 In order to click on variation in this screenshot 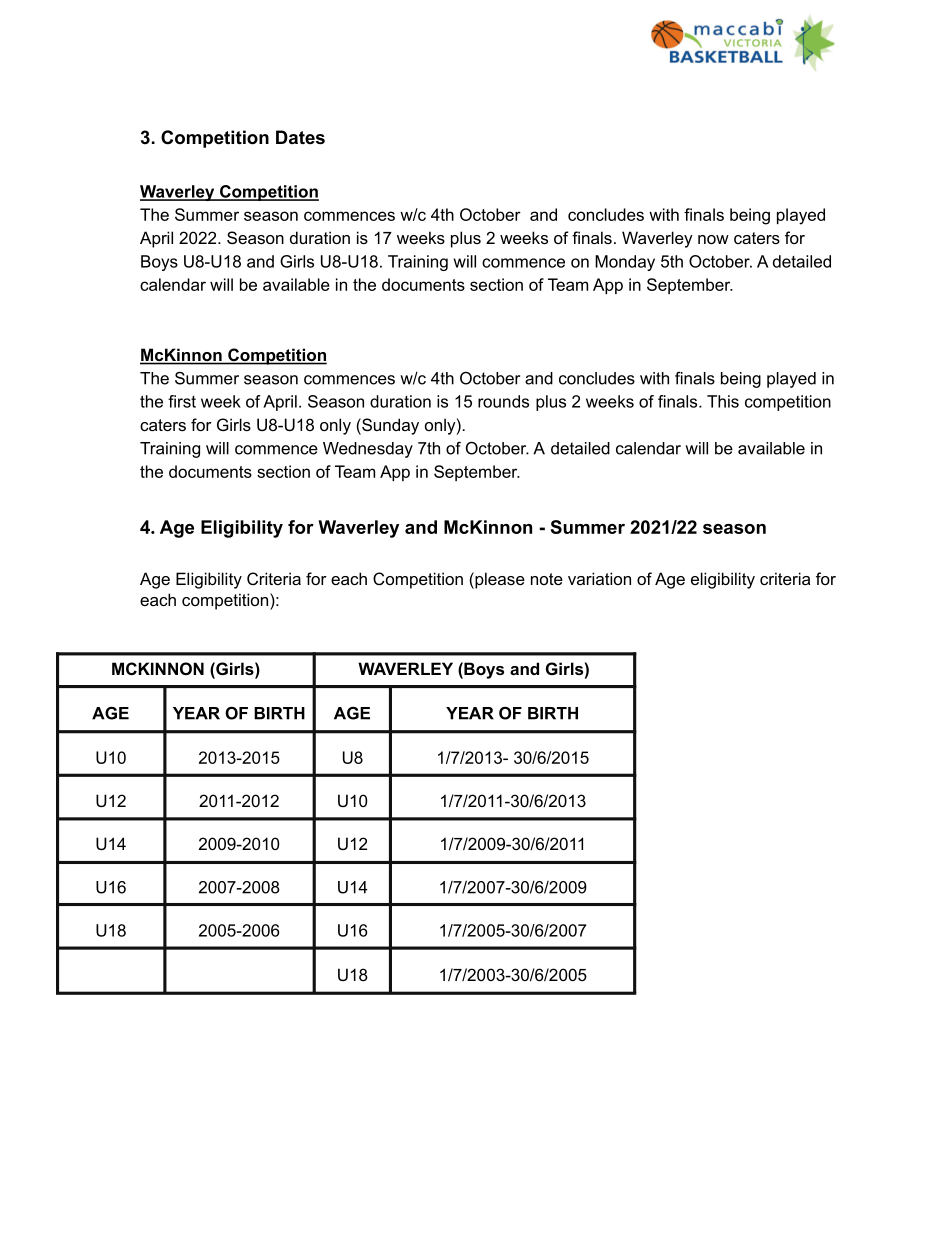, I will do `click(599, 578)`.
